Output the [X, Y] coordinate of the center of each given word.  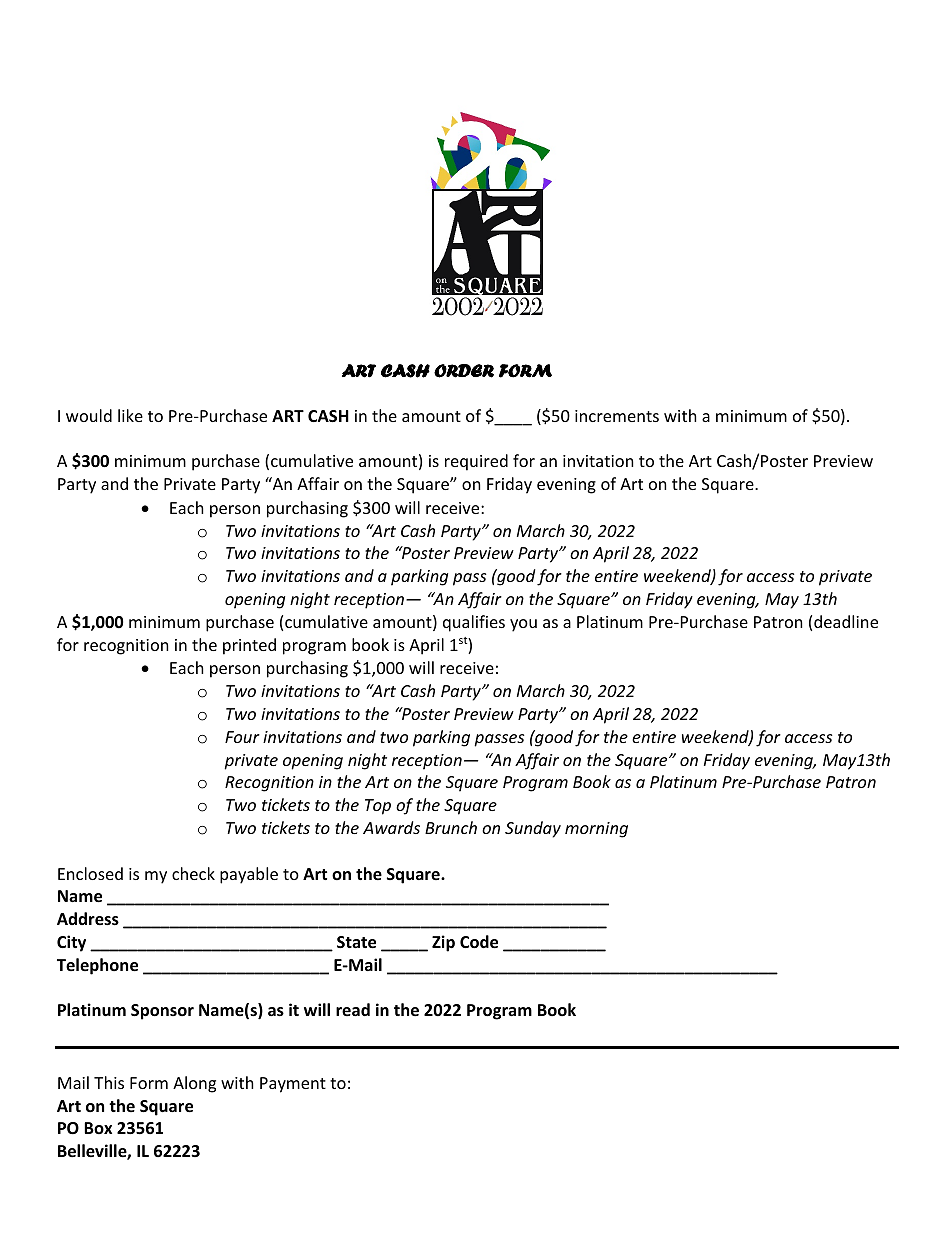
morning [596, 830]
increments [617, 416]
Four [242, 737]
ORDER [464, 371]
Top [378, 807]
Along [194, 1084]
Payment [293, 1085]
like [130, 415]
